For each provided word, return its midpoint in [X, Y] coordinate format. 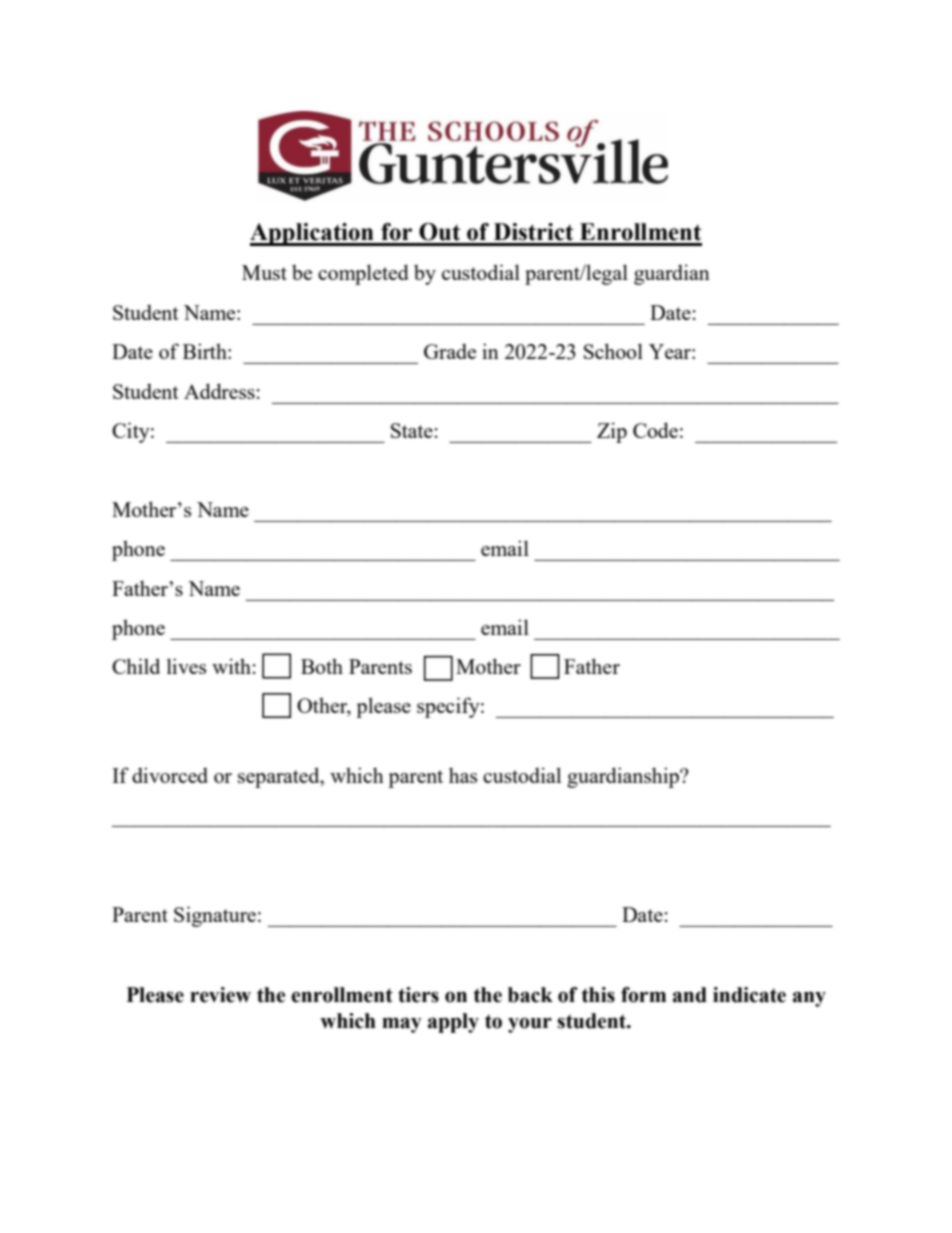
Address [219, 391]
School [613, 351]
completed [363, 274]
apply [453, 1023]
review [220, 995]
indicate [749, 995]
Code [655, 430]
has [463, 775]
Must [264, 272]
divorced [170, 775]
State [412, 430]
